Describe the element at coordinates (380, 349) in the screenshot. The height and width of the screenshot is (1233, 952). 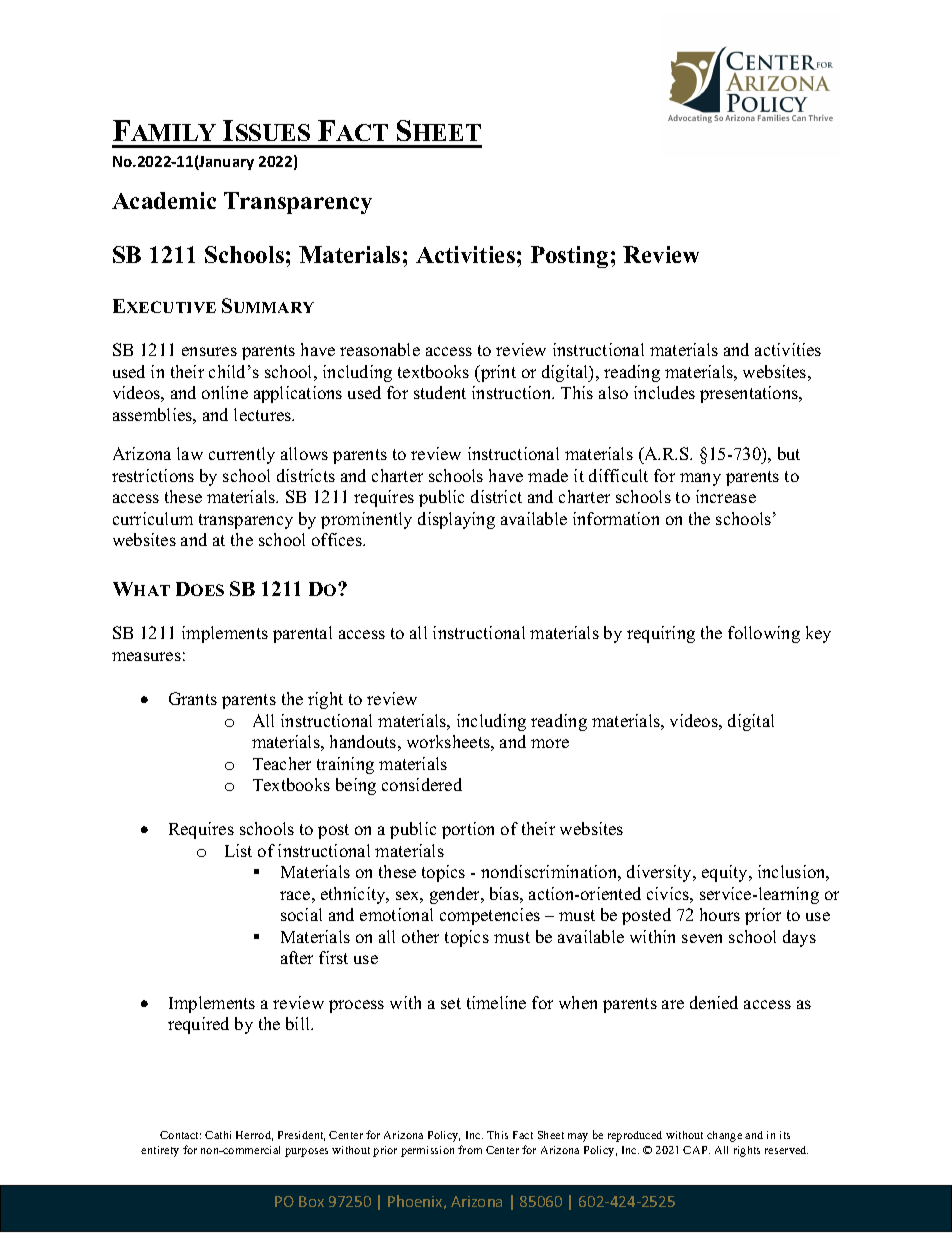
I see `reasonable` at that location.
